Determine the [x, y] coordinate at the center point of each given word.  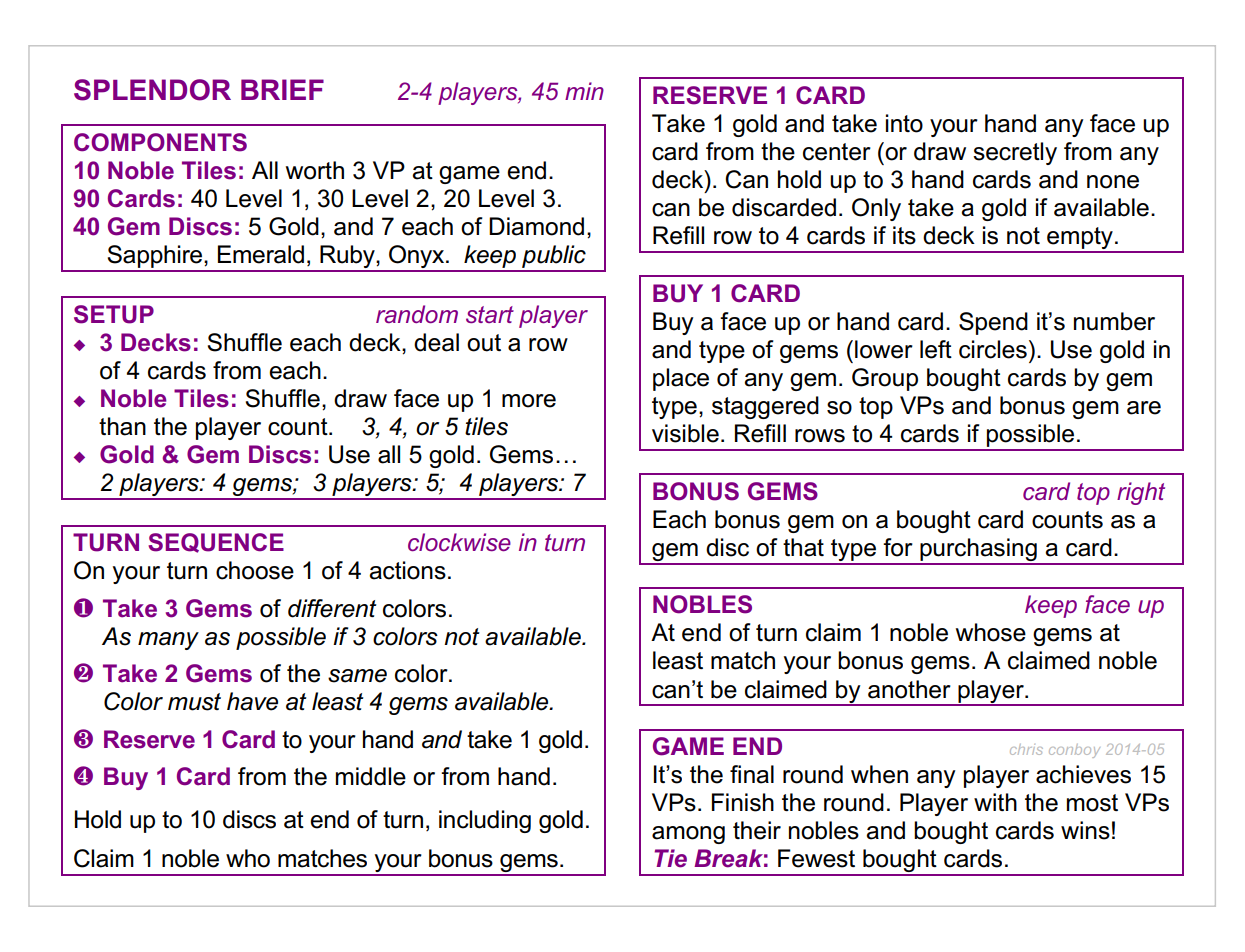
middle [371, 776]
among [688, 835]
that [803, 547]
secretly [1015, 153]
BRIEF [282, 89]
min [584, 91]
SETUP [114, 314]
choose [255, 570]
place [681, 379]
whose [991, 632]
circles [993, 349]
